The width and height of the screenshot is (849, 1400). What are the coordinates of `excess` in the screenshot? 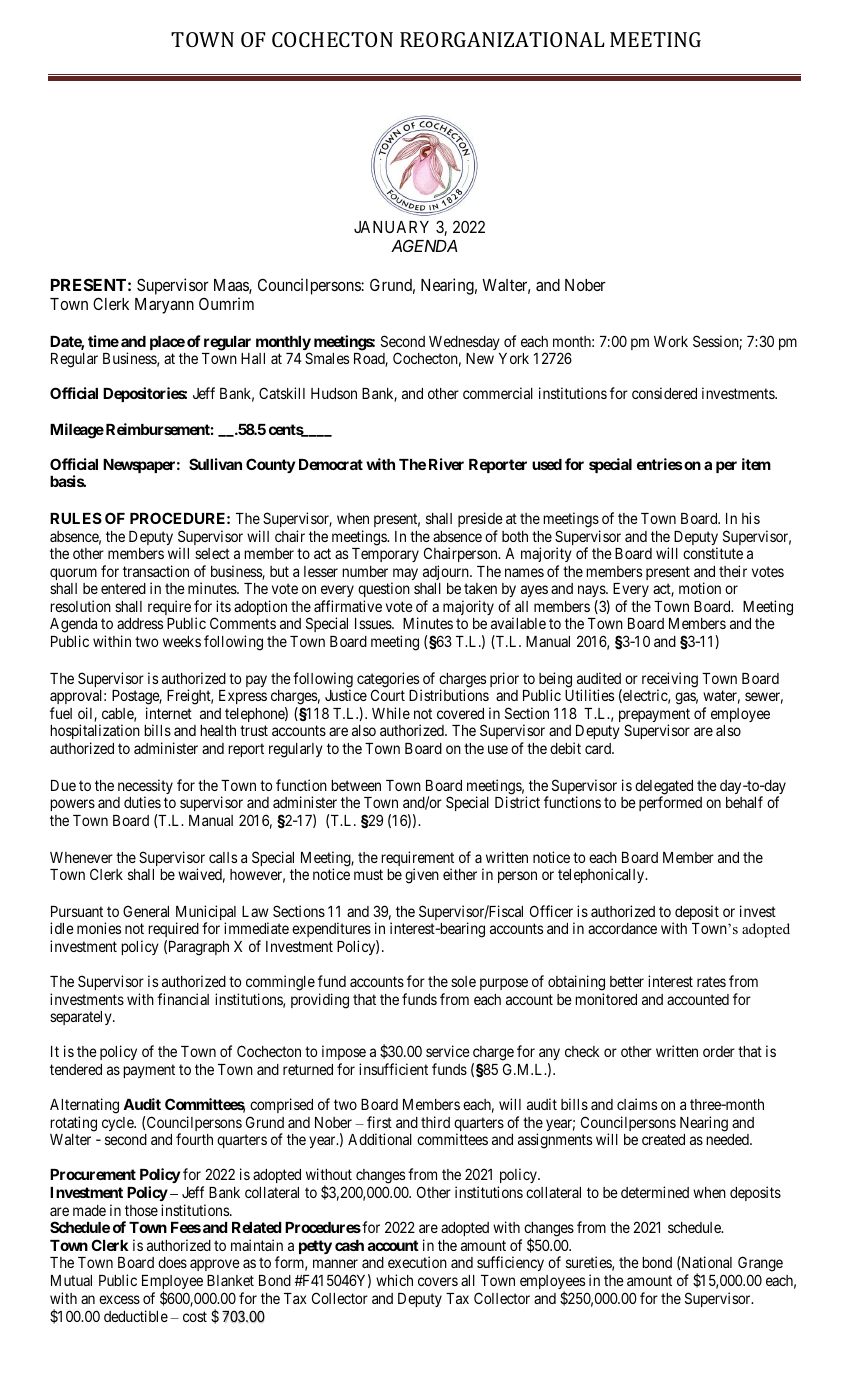 It's located at (119, 1299).
